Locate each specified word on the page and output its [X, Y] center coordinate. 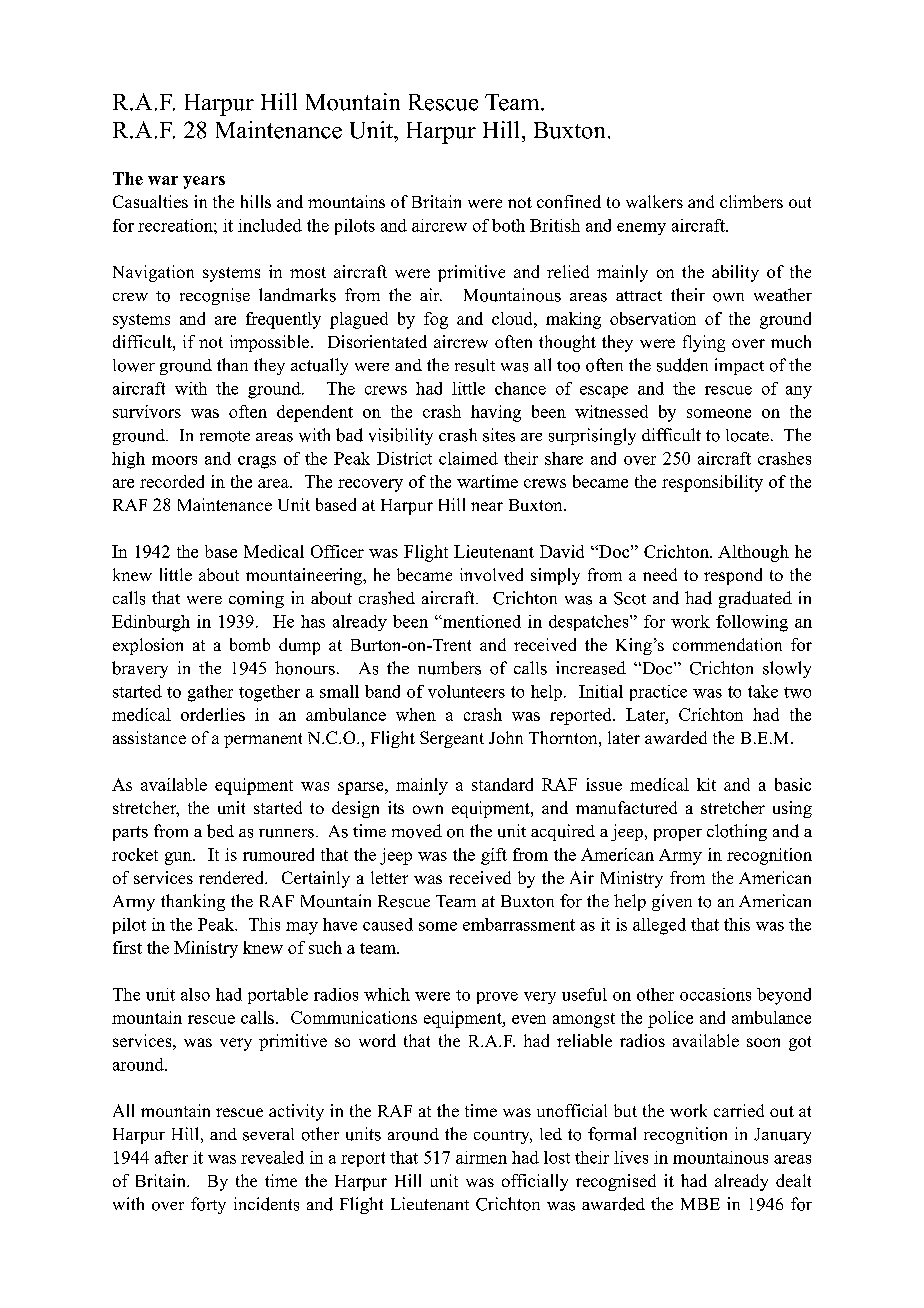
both [508, 225]
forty [208, 1205]
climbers [751, 201]
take [763, 691]
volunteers [466, 691]
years [204, 182]
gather [210, 693]
